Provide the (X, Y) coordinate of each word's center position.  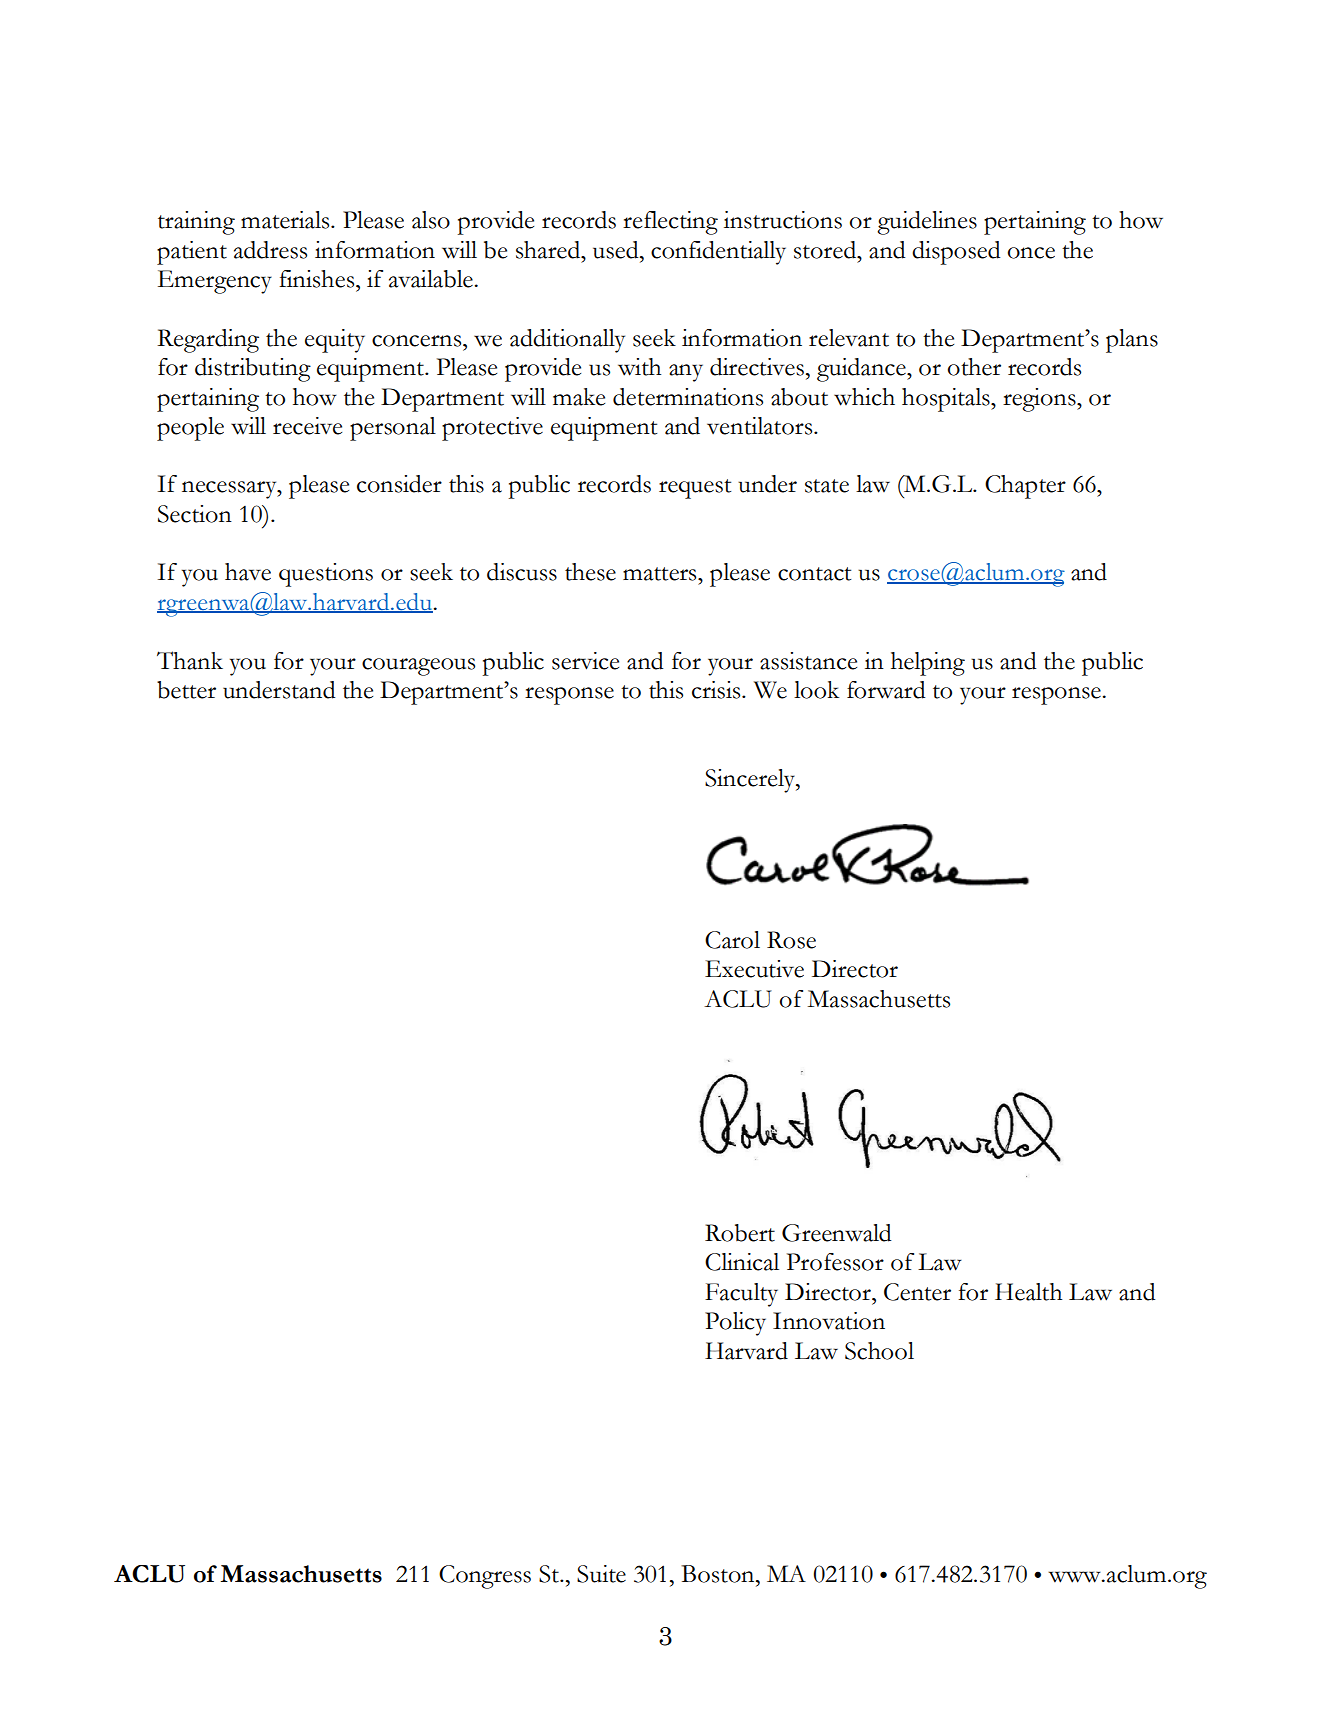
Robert (740, 1233)
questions (326, 575)
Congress (485, 1577)
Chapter (1025, 487)
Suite (601, 1574)
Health (1028, 1292)
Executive (754, 969)
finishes (318, 279)
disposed (956, 253)
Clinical (742, 1262)
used (617, 250)
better (186, 690)
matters (661, 574)
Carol (732, 940)
